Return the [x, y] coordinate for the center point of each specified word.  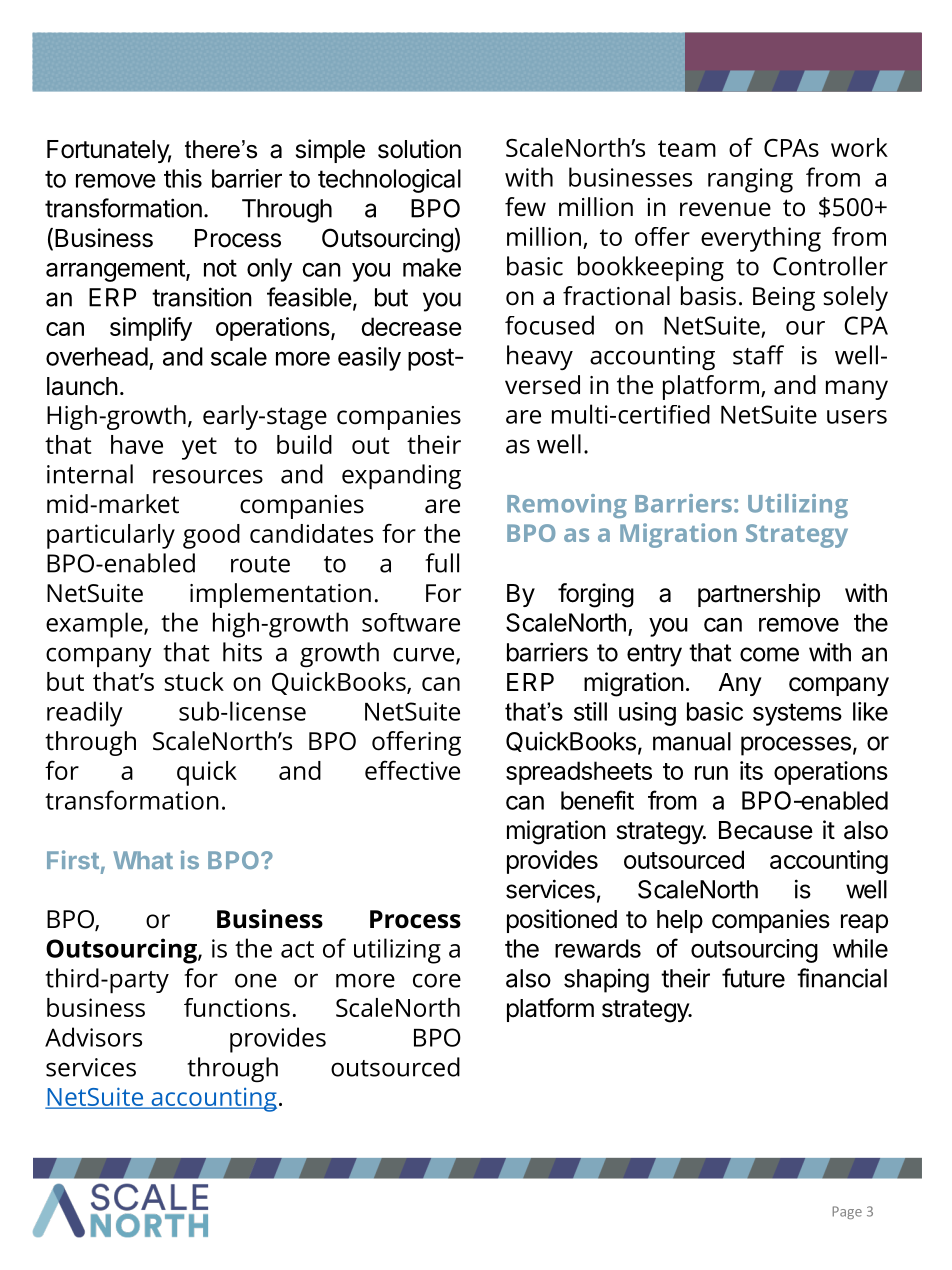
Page [847, 1212]
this [183, 178]
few [525, 207]
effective [412, 770]
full [442, 563]
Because [766, 830]
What [143, 860]
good [211, 536]
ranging [750, 180]
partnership [759, 595]
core [437, 980]
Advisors [93, 1037]
